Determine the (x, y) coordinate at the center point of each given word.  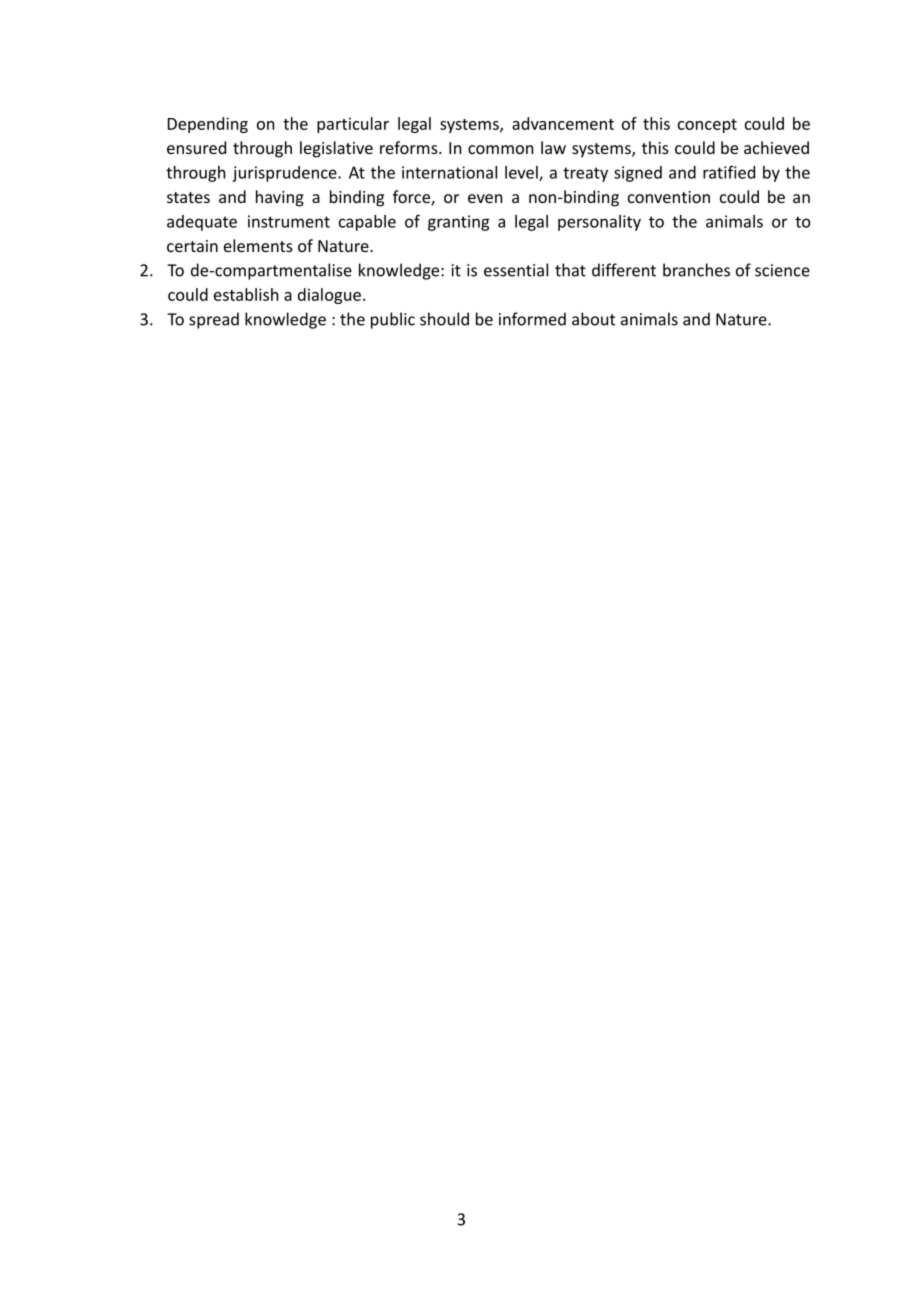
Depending (208, 125)
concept (707, 126)
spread (214, 320)
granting (458, 223)
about (593, 319)
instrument (289, 221)
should (444, 319)
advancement (563, 123)
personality (599, 223)
